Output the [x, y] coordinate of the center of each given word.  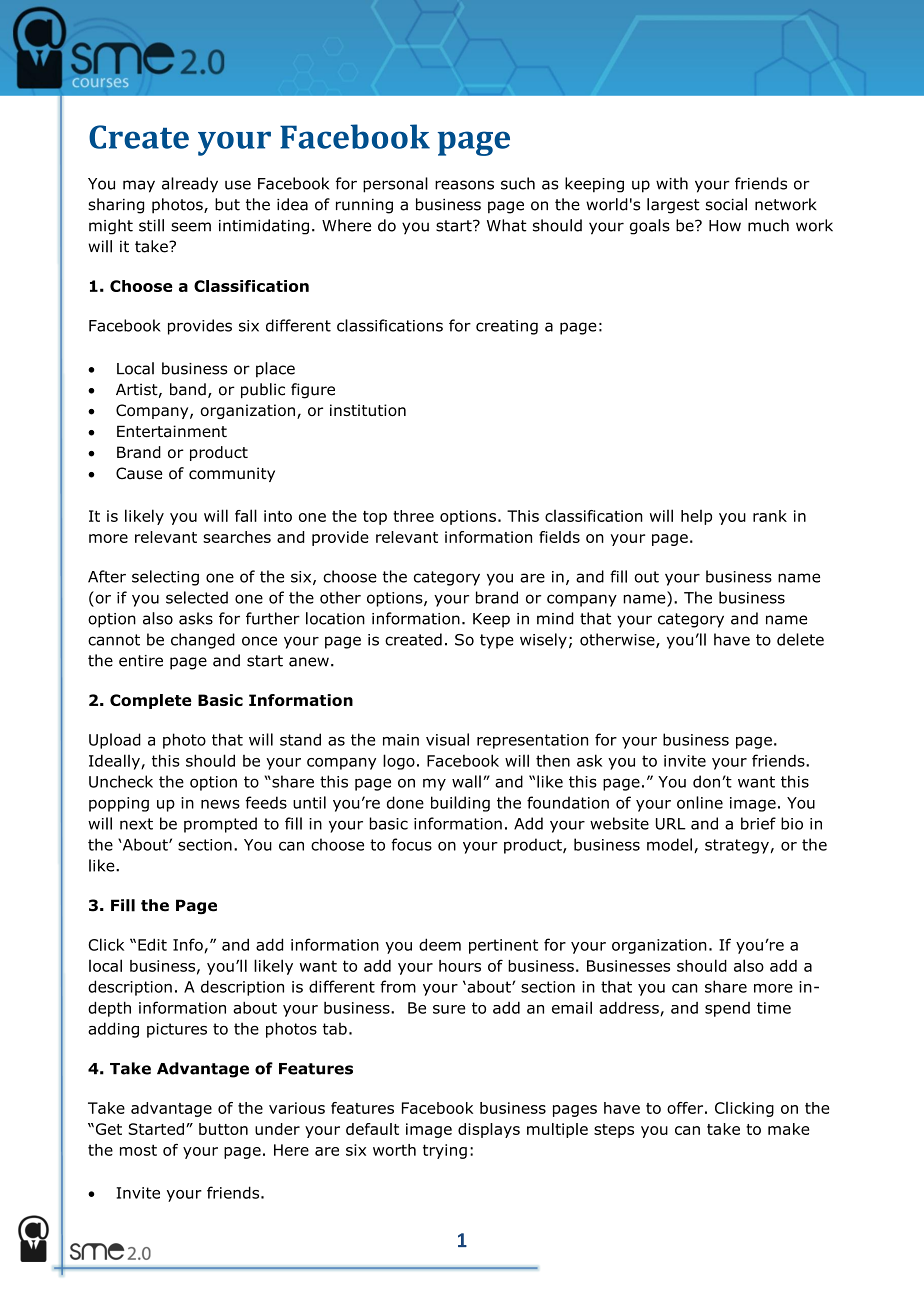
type [497, 641]
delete [800, 639]
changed [203, 641]
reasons [464, 185]
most [138, 1150]
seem [191, 227]
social [726, 204]
